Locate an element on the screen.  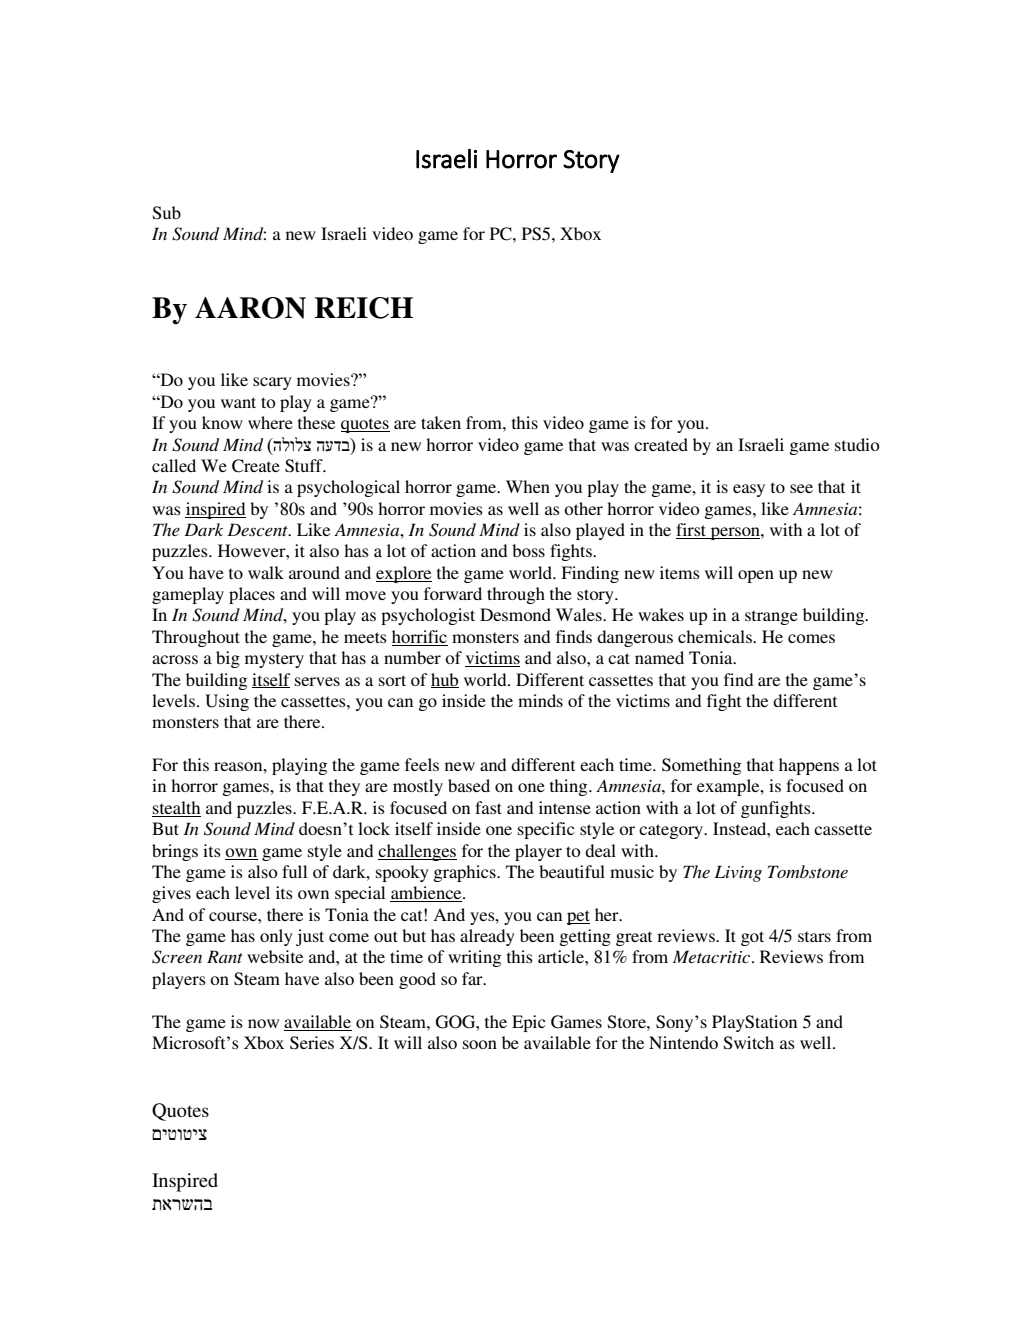
Epic is located at coordinates (528, 1023).
